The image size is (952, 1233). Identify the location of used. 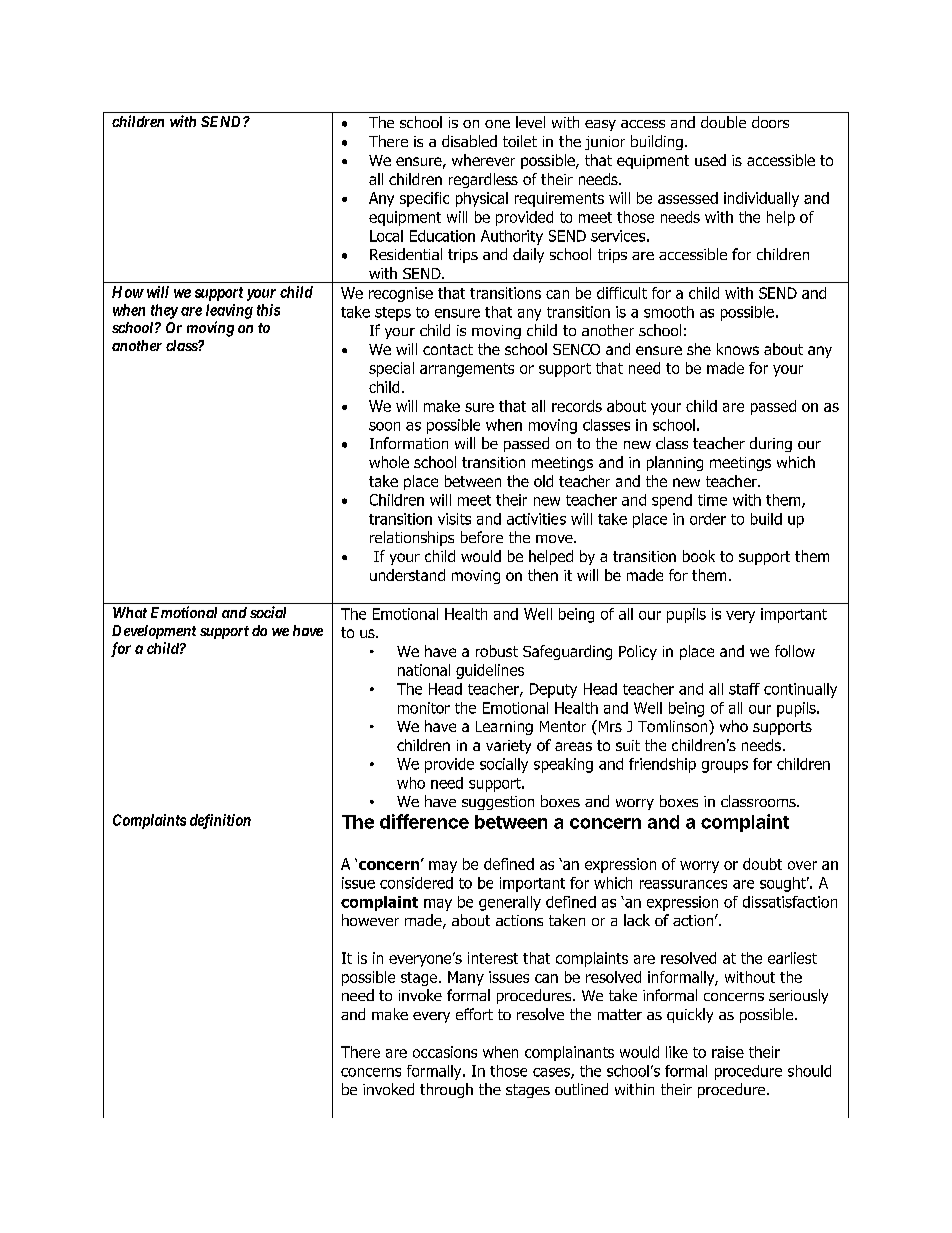
(710, 160).
